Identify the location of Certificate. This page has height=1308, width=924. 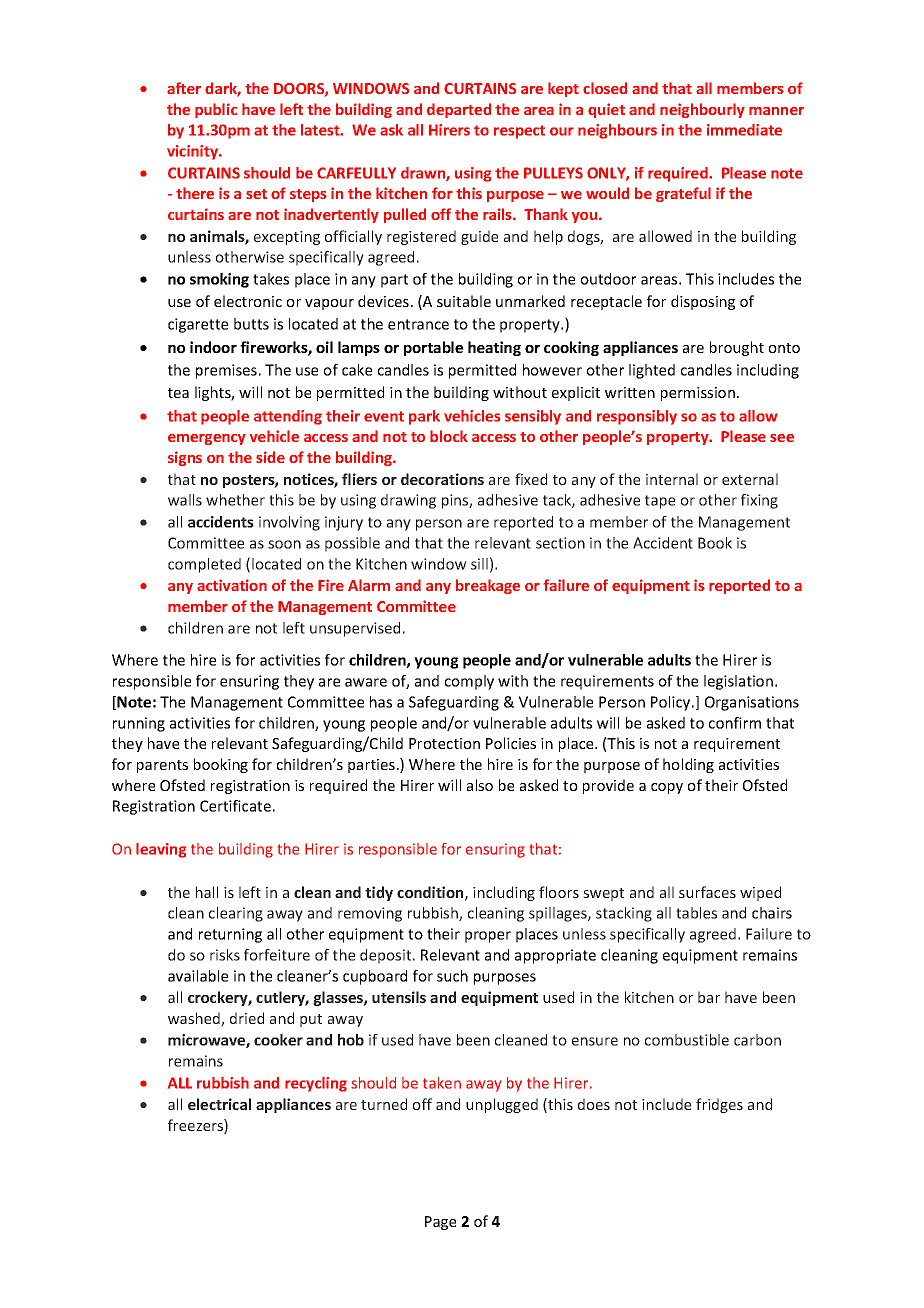
(235, 806).
